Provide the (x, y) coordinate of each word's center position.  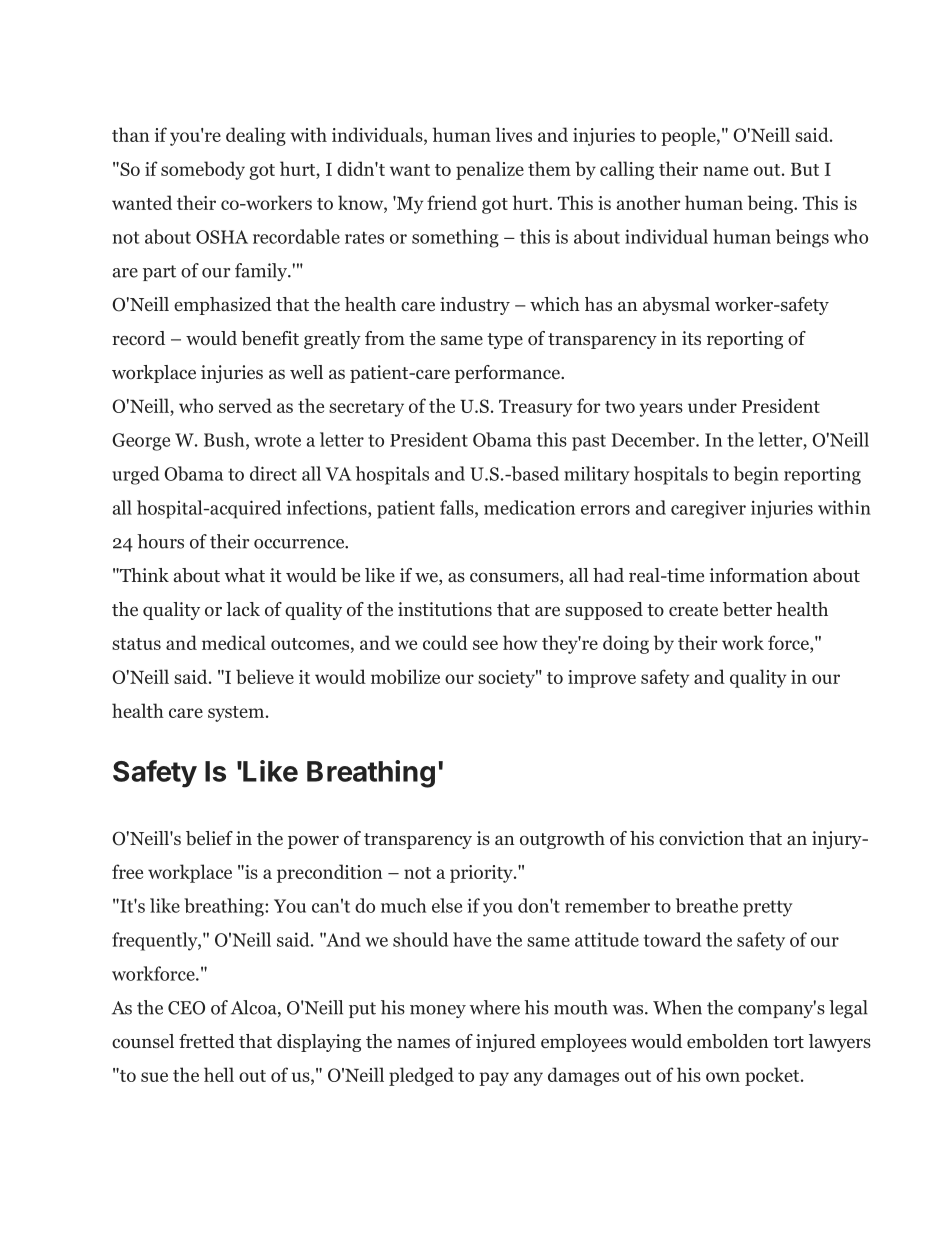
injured (506, 1043)
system (237, 714)
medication (529, 507)
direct (273, 473)
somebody (203, 170)
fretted (207, 1041)
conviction (701, 838)
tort (788, 1042)
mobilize (405, 676)
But (805, 169)
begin (756, 475)
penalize (490, 170)
